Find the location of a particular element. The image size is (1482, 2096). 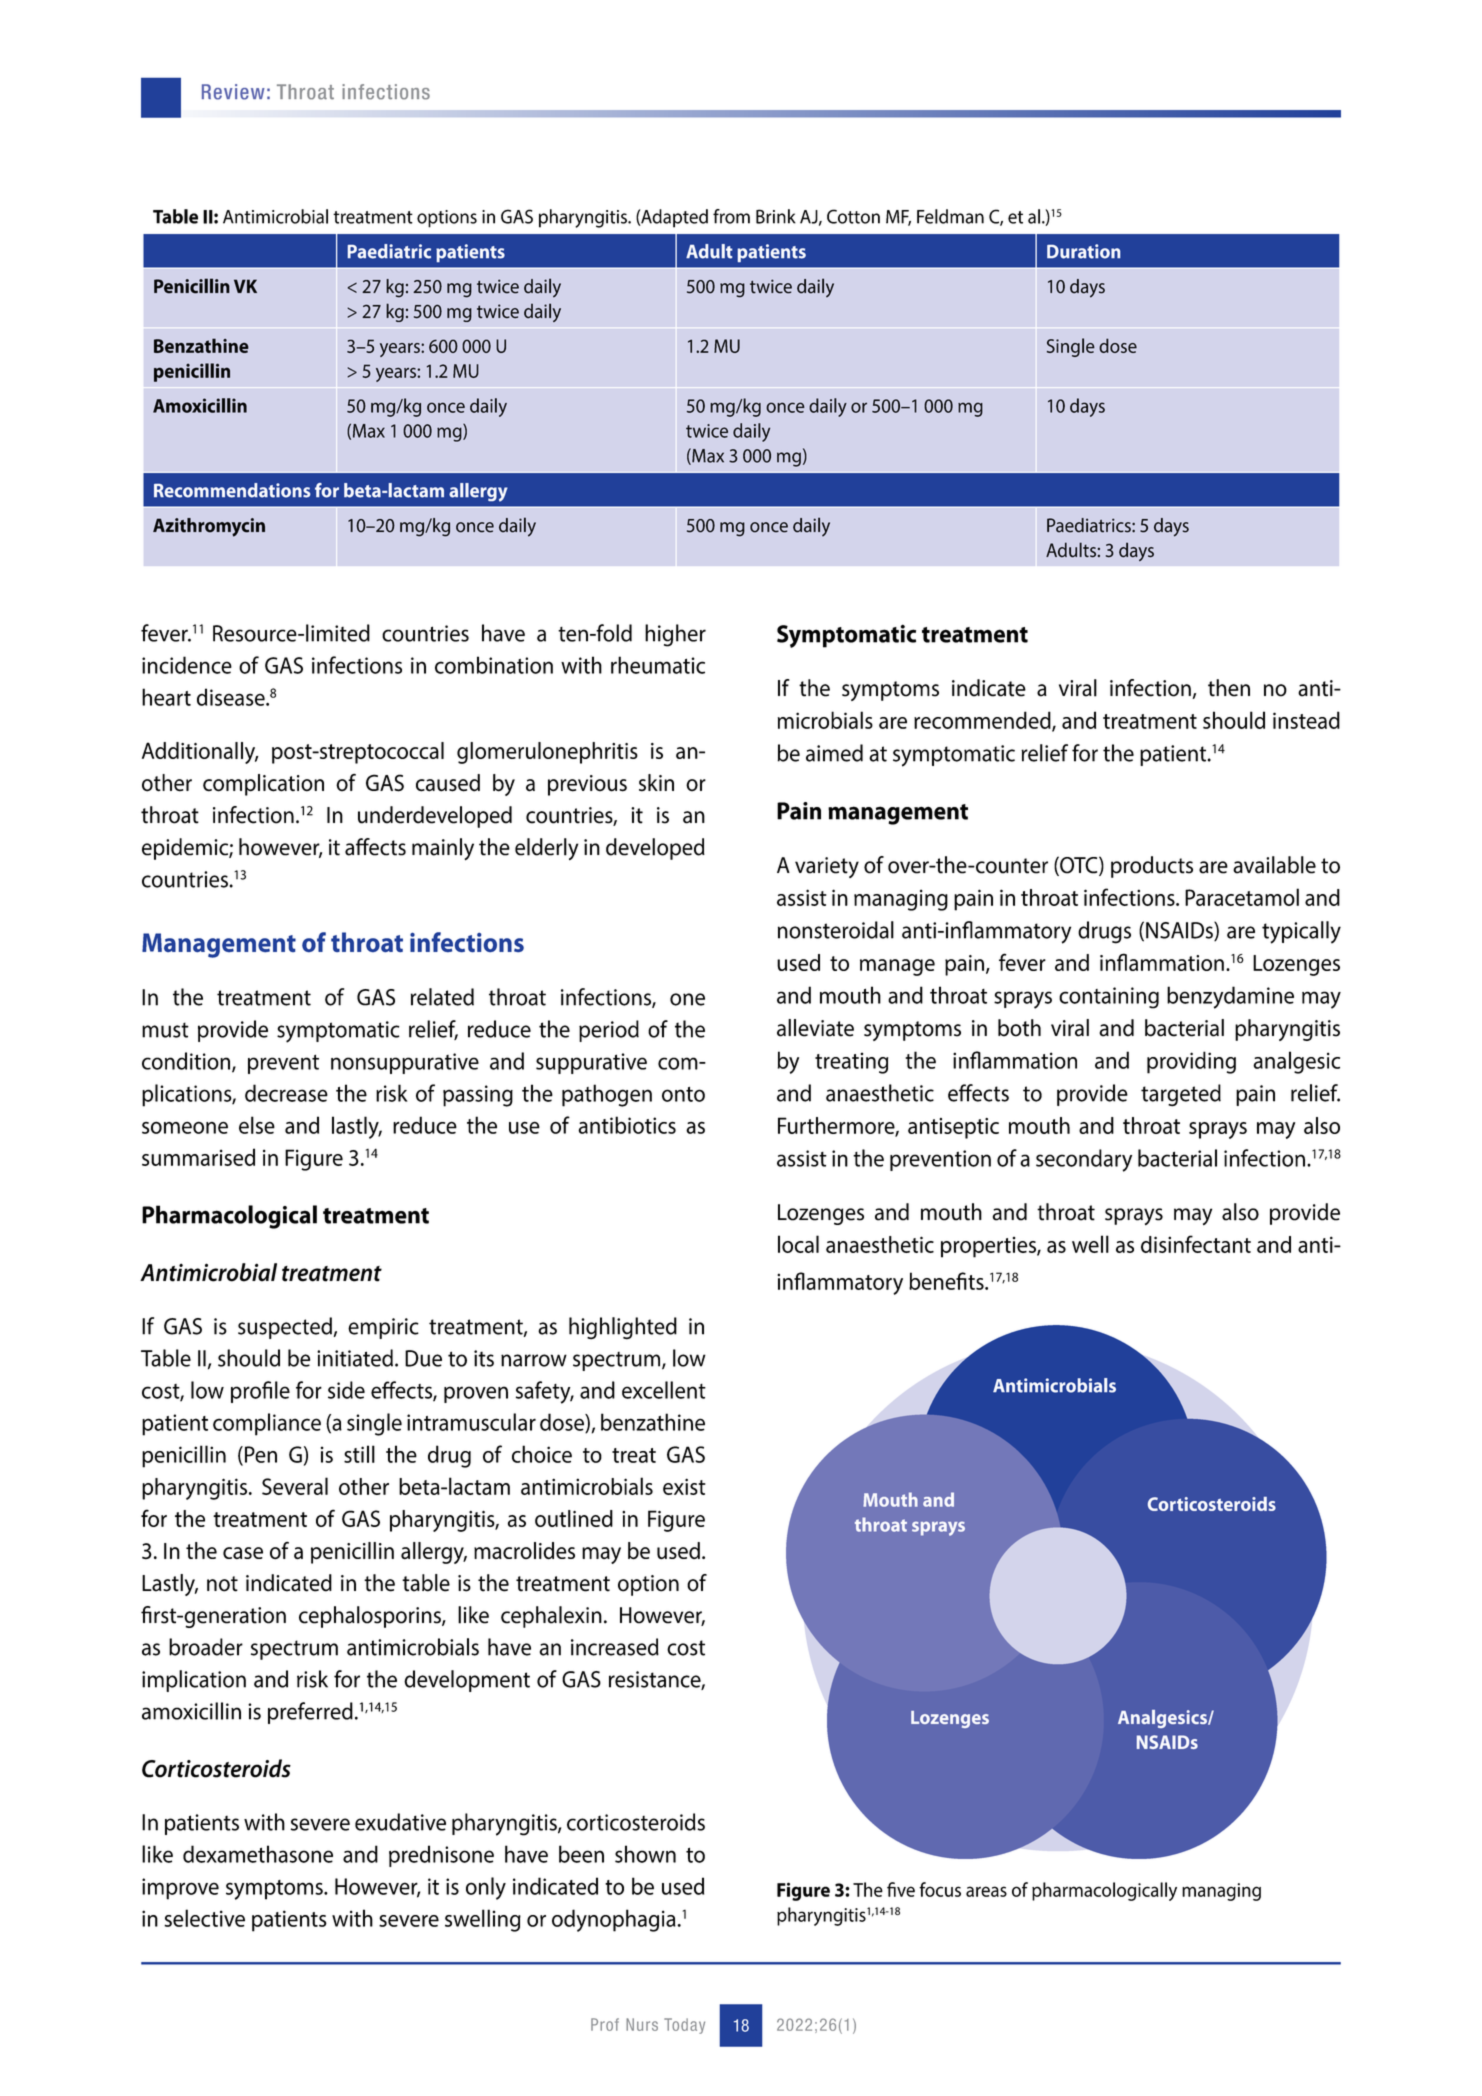

else is located at coordinates (257, 1125).
